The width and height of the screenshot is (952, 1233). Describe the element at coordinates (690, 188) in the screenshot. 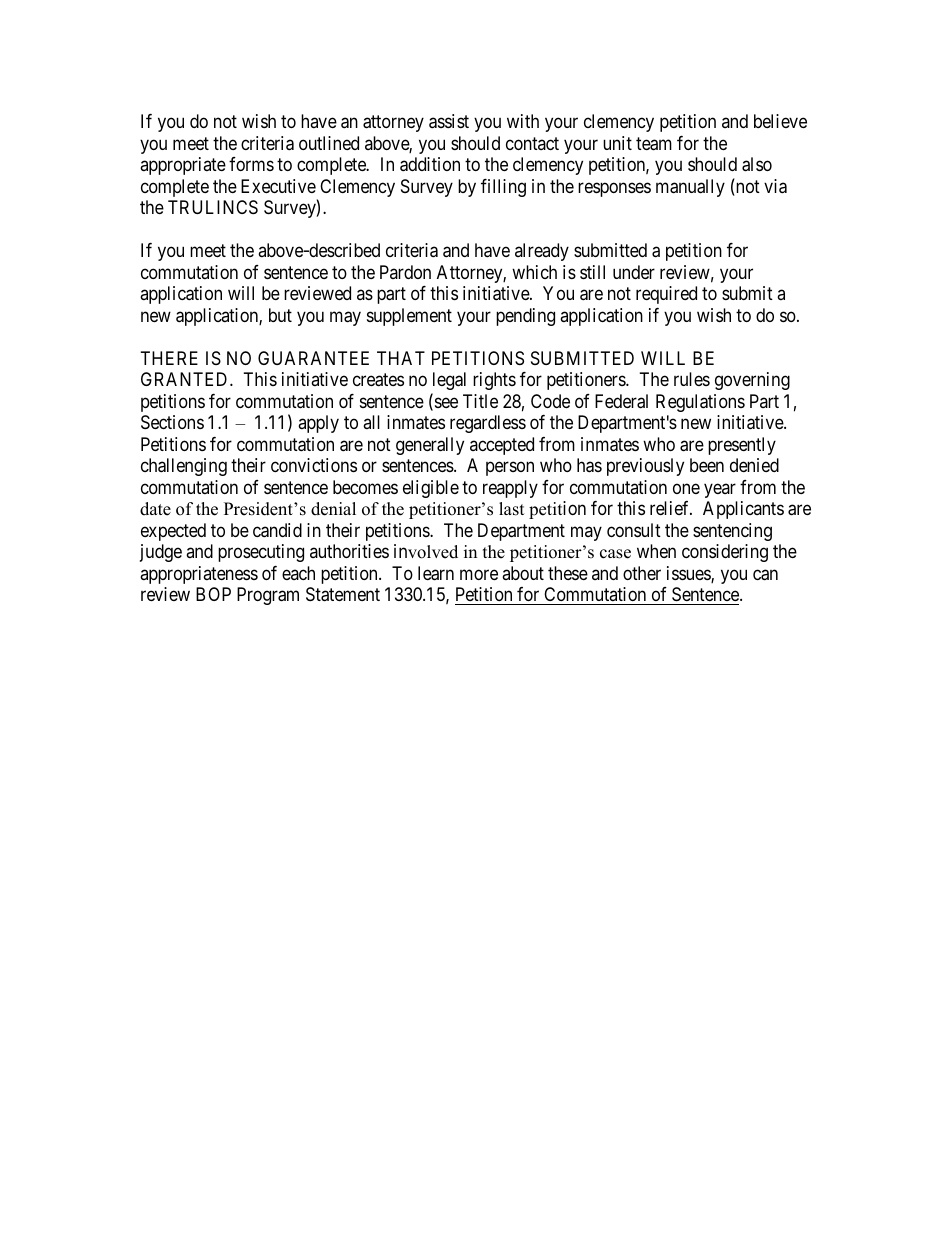

I see `manually` at that location.
